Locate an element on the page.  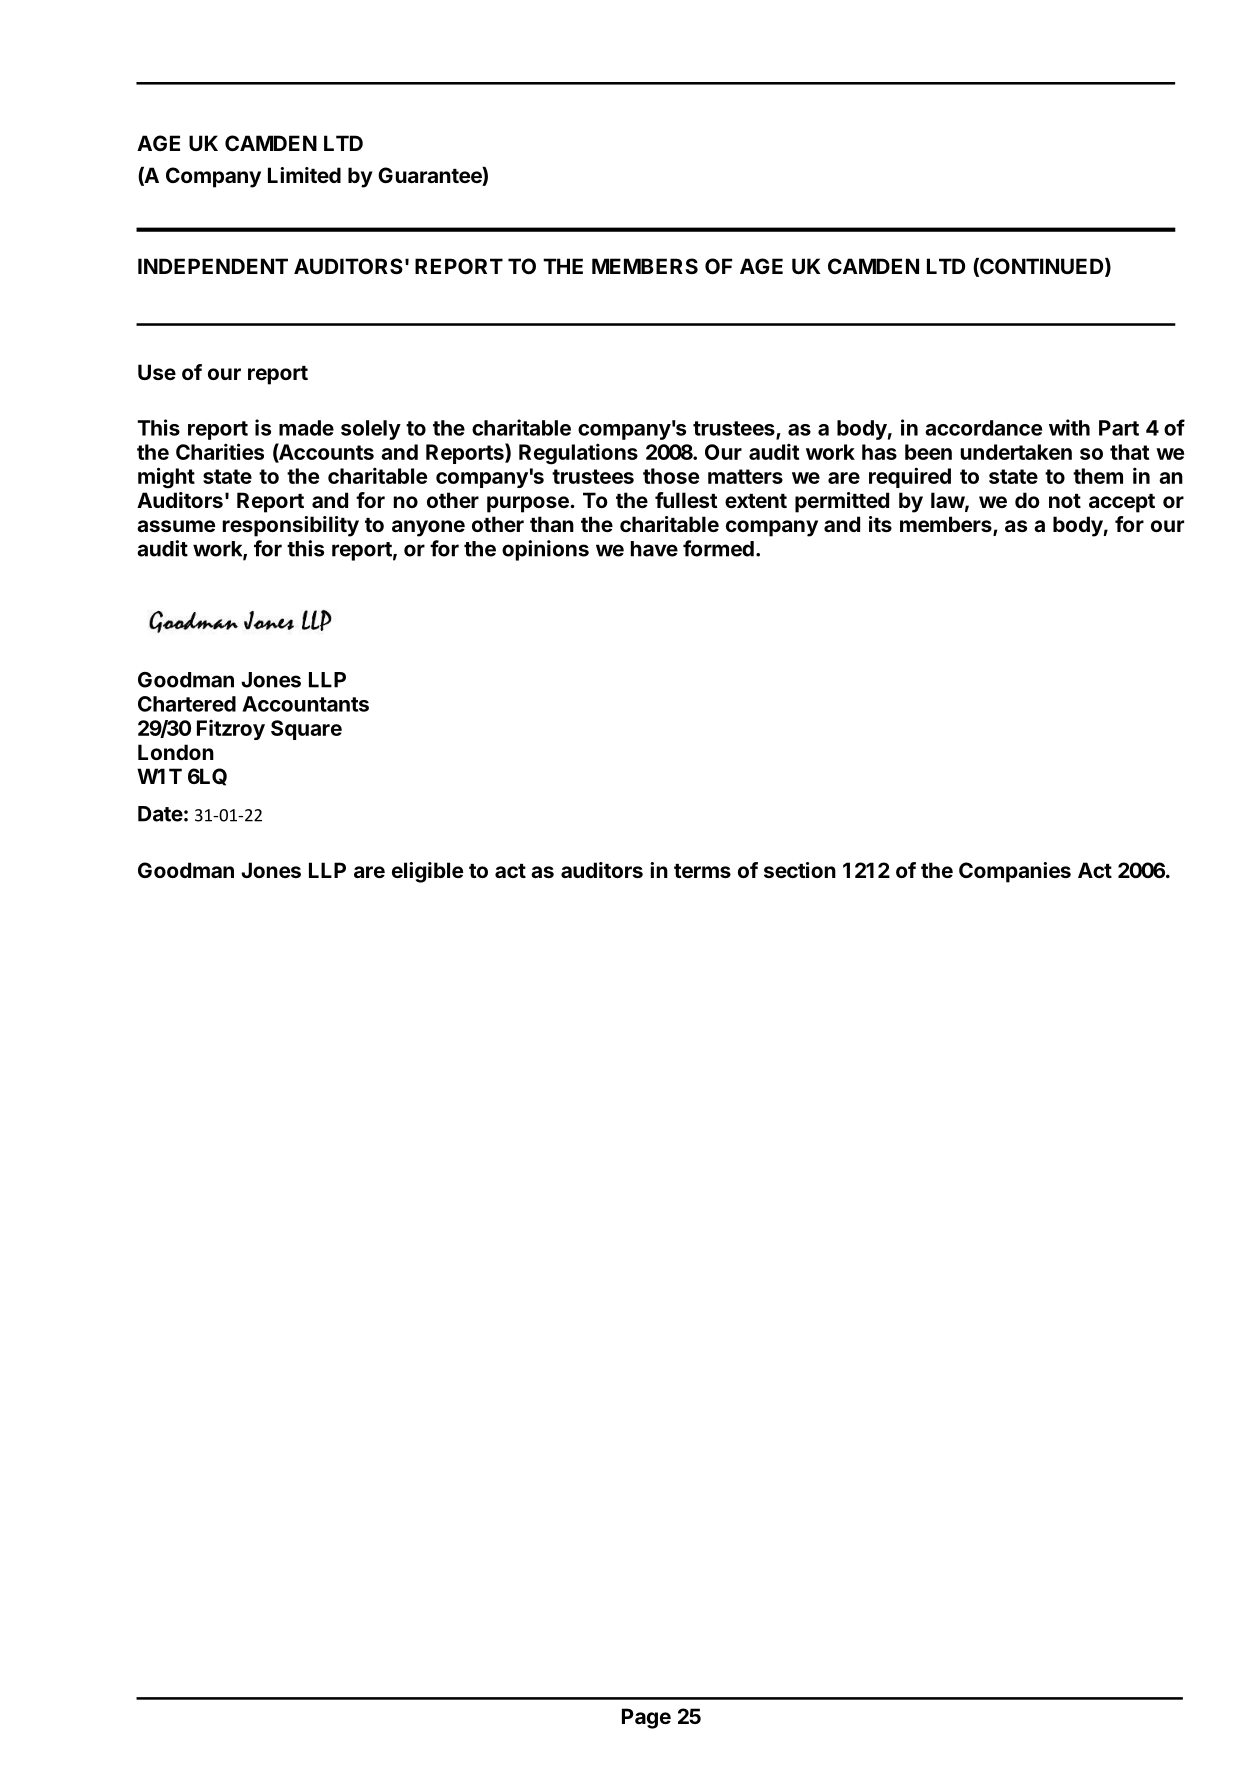
Companies is located at coordinates (1015, 872).
